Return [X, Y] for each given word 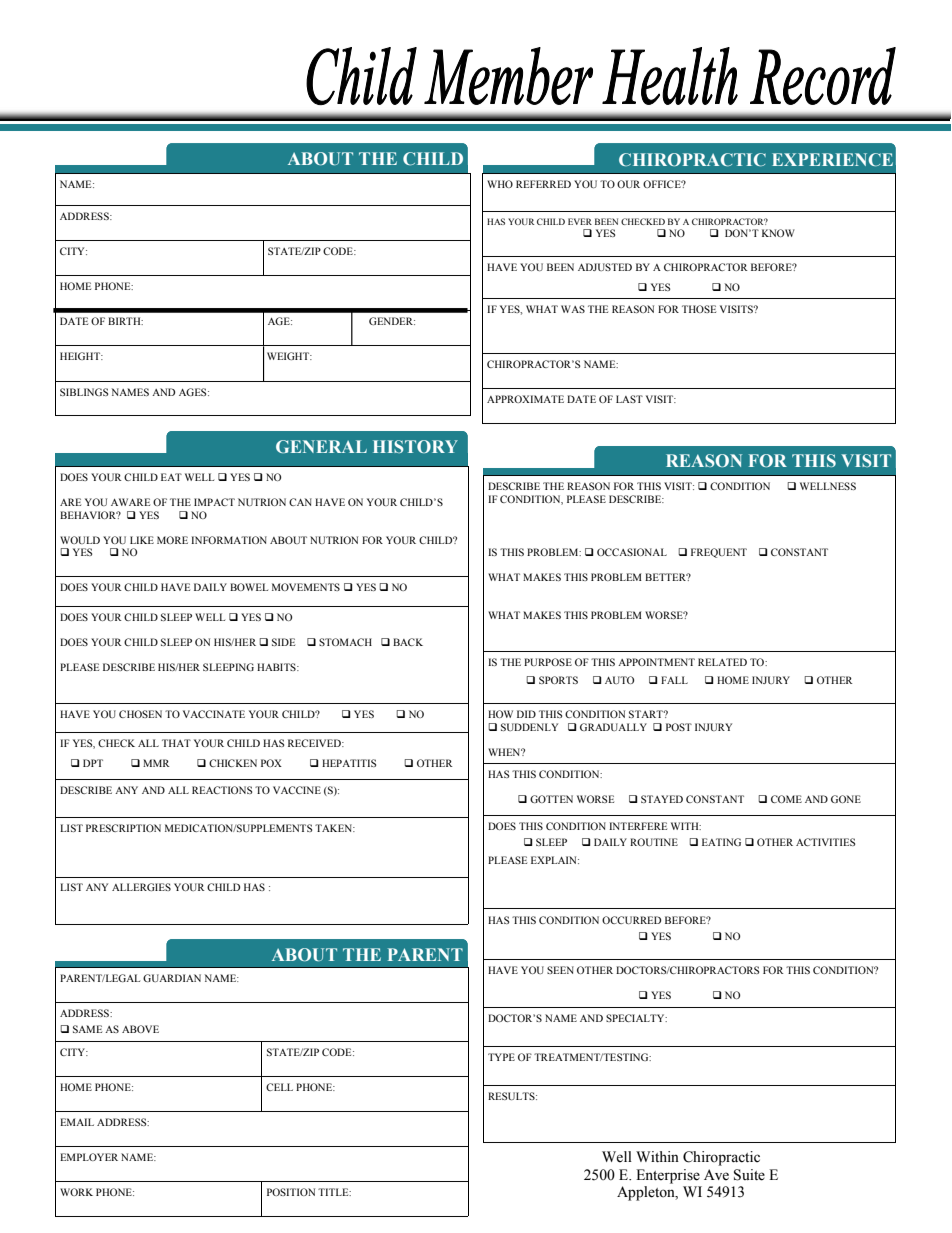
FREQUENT [719, 553]
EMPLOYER [89, 1157]
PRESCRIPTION [123, 828]
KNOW [778, 233]
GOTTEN [551, 799]
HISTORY [415, 446]
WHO [500, 184]
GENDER [392, 321]
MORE [172, 540]
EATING [721, 842]
